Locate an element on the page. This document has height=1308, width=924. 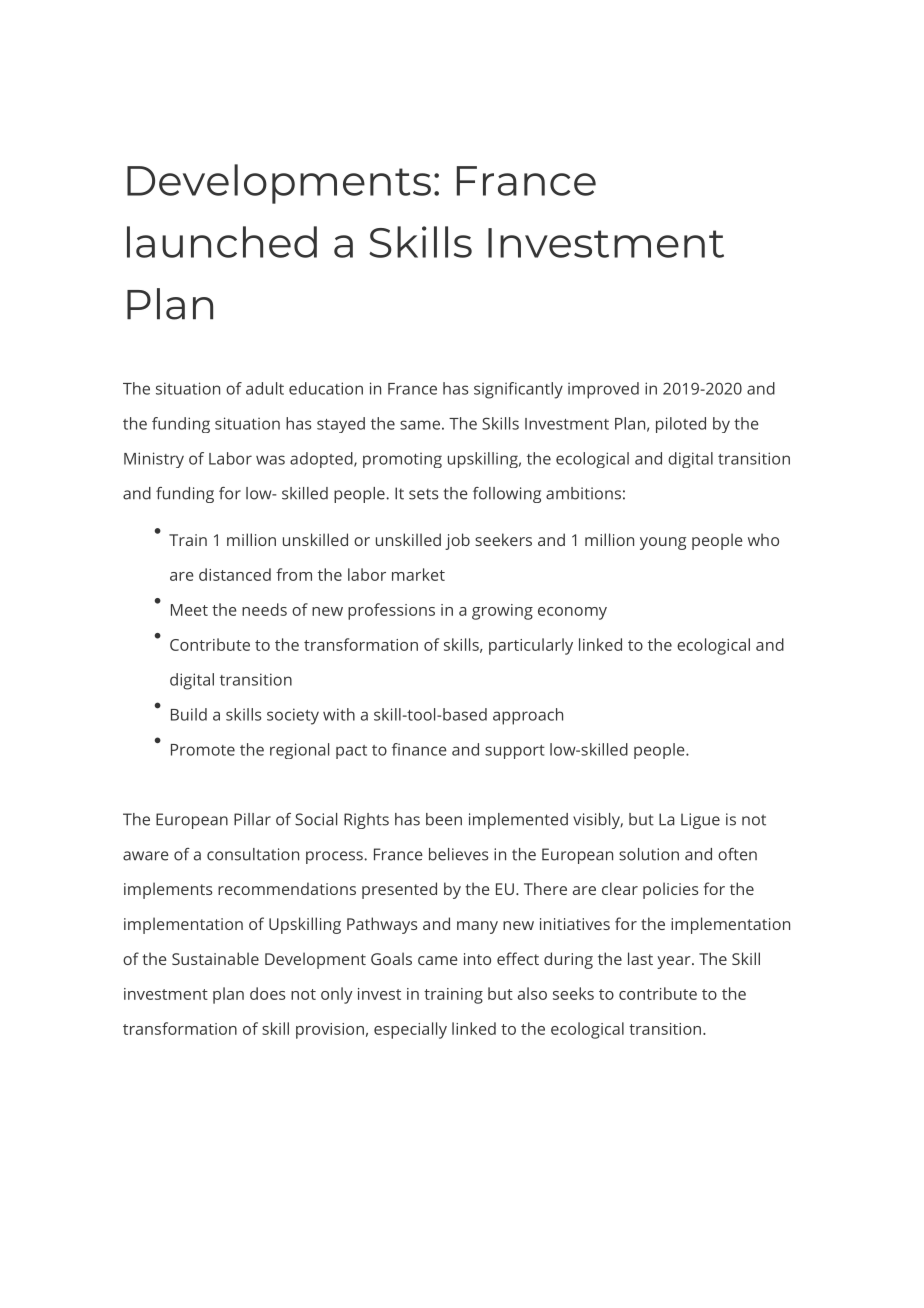
significantly is located at coordinates (518, 390).
